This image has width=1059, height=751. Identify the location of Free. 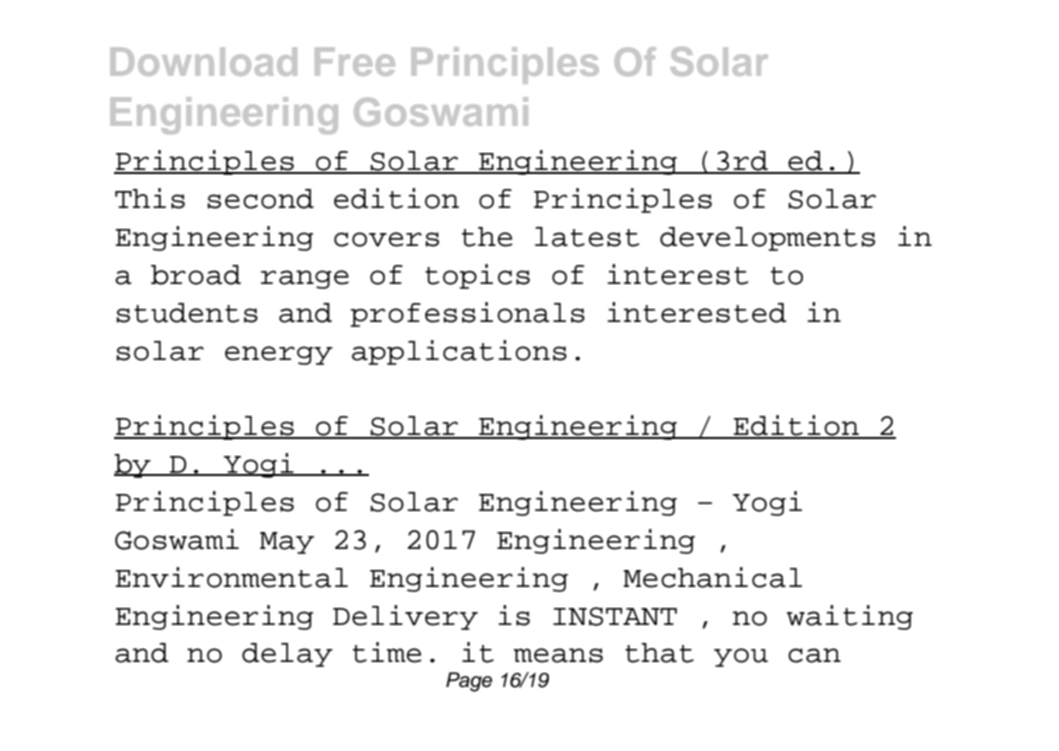
(355, 61).
